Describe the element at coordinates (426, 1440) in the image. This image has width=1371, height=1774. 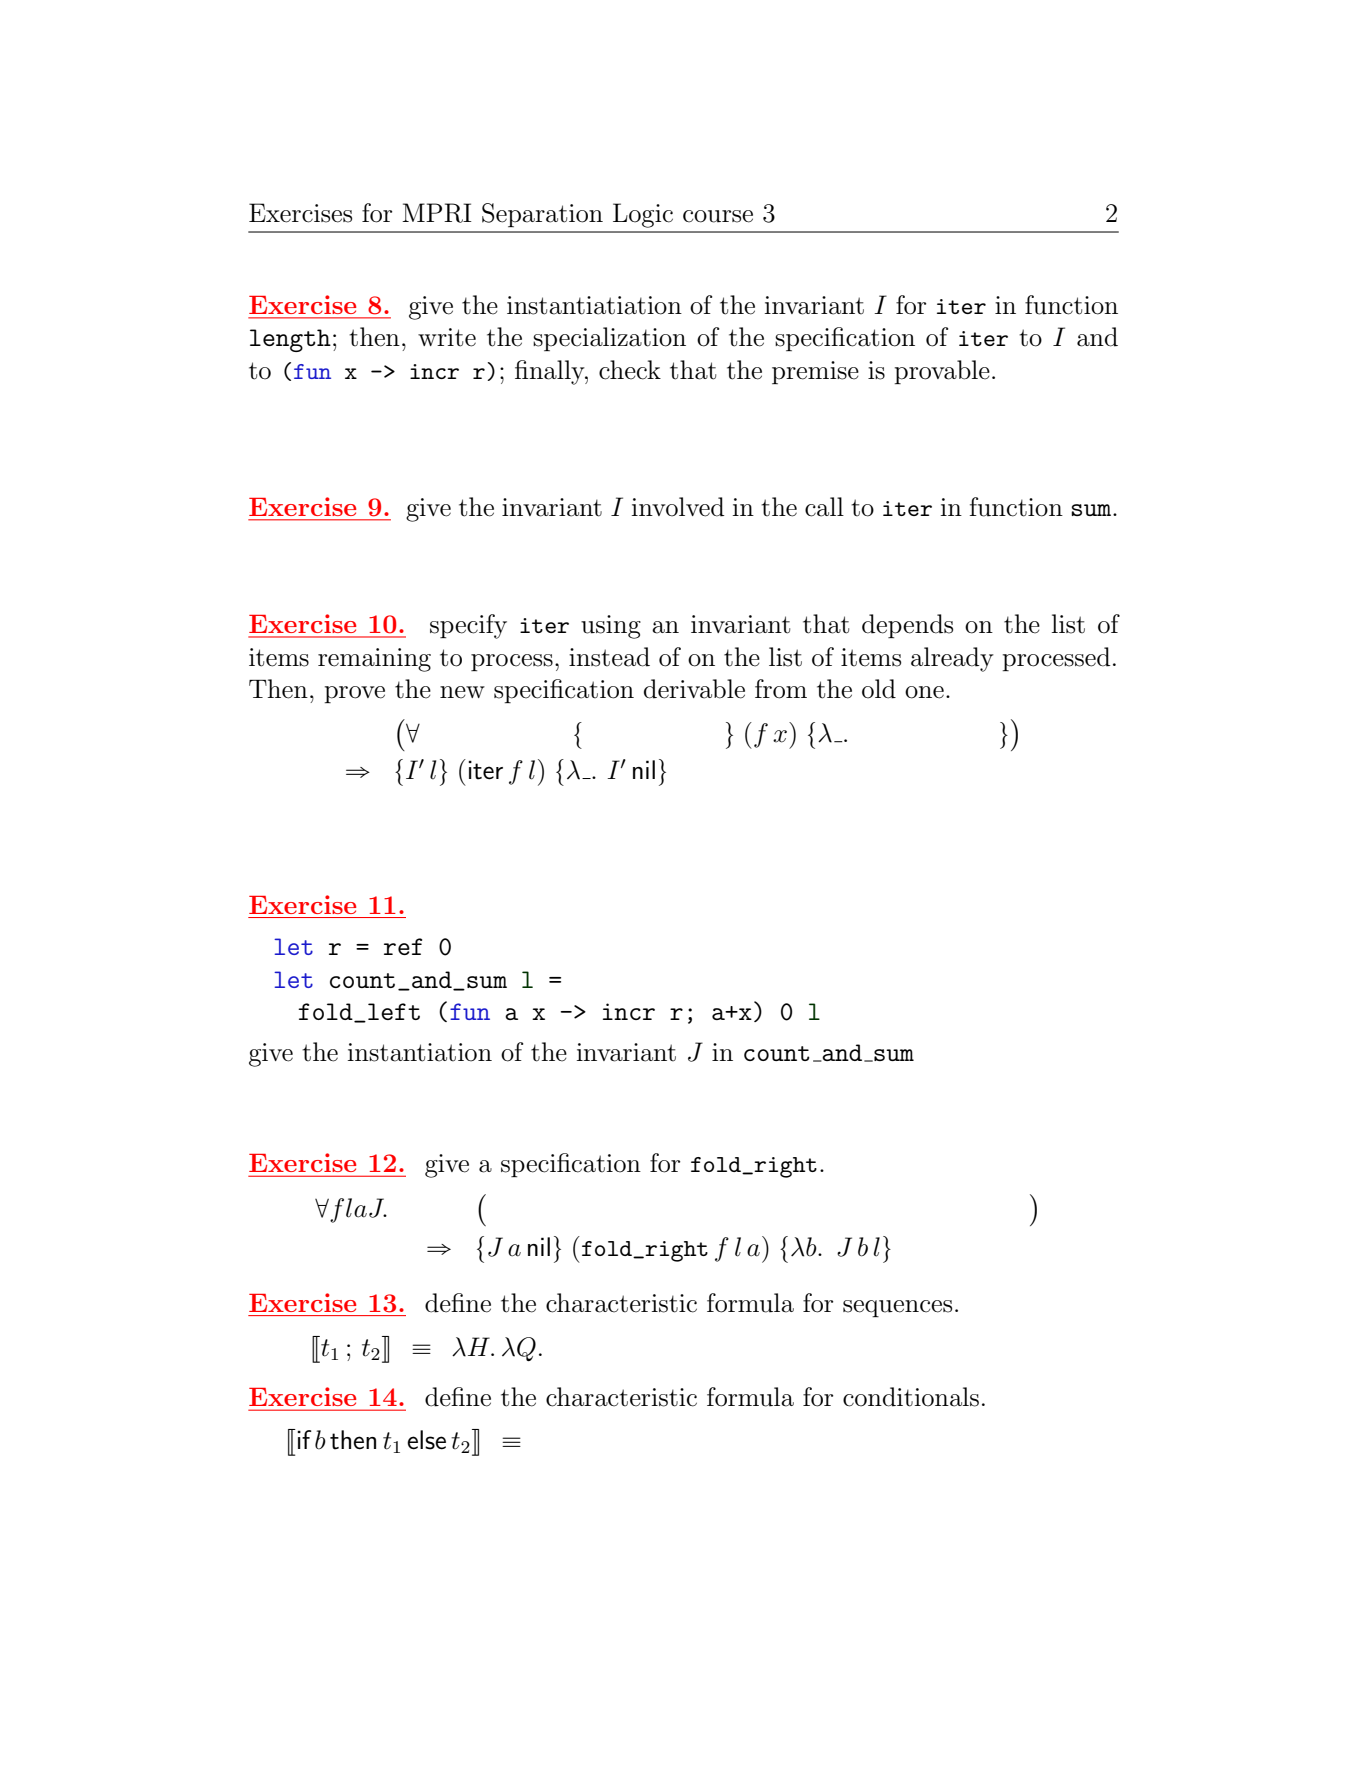
I see `else` at that location.
